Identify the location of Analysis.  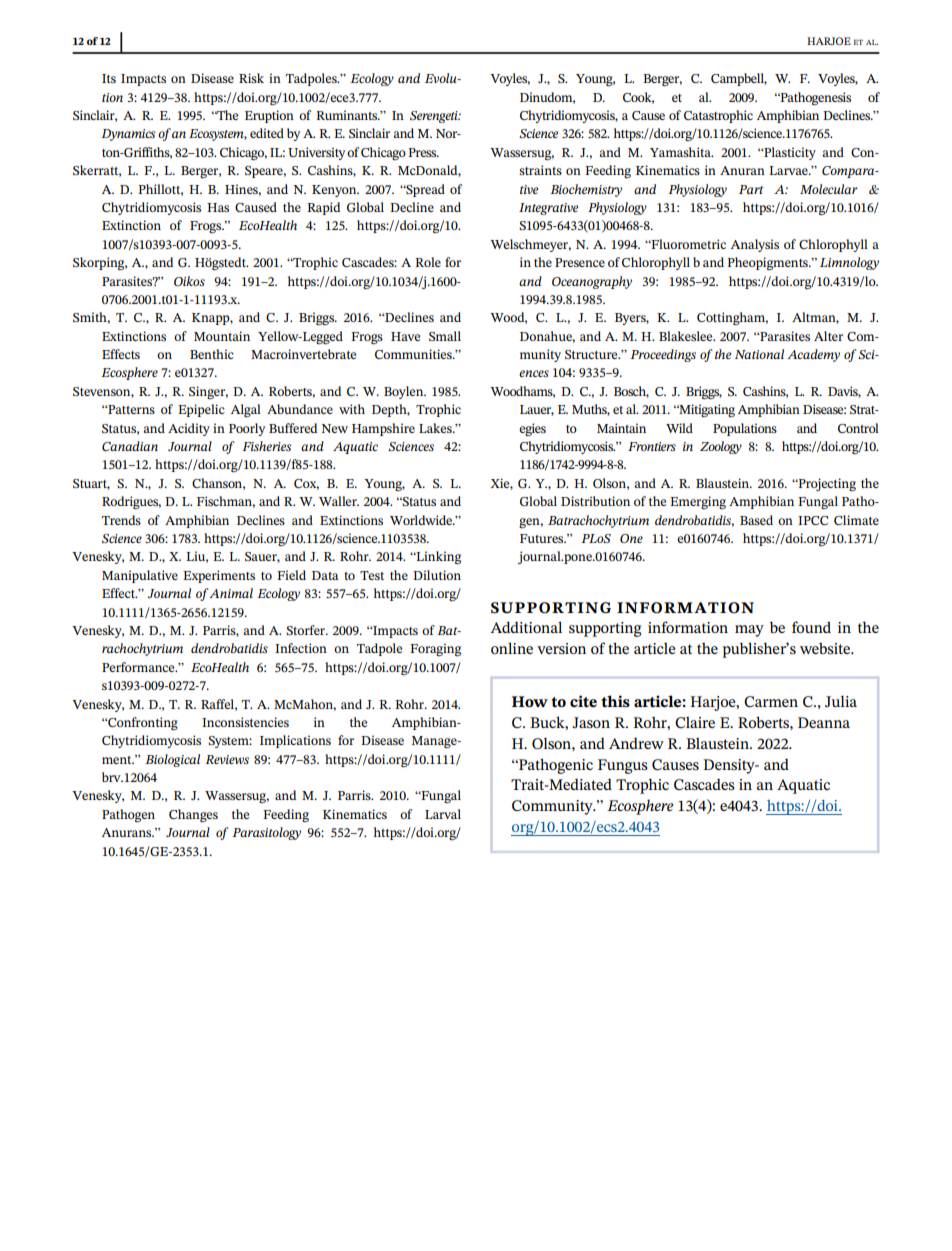
(755, 245).
